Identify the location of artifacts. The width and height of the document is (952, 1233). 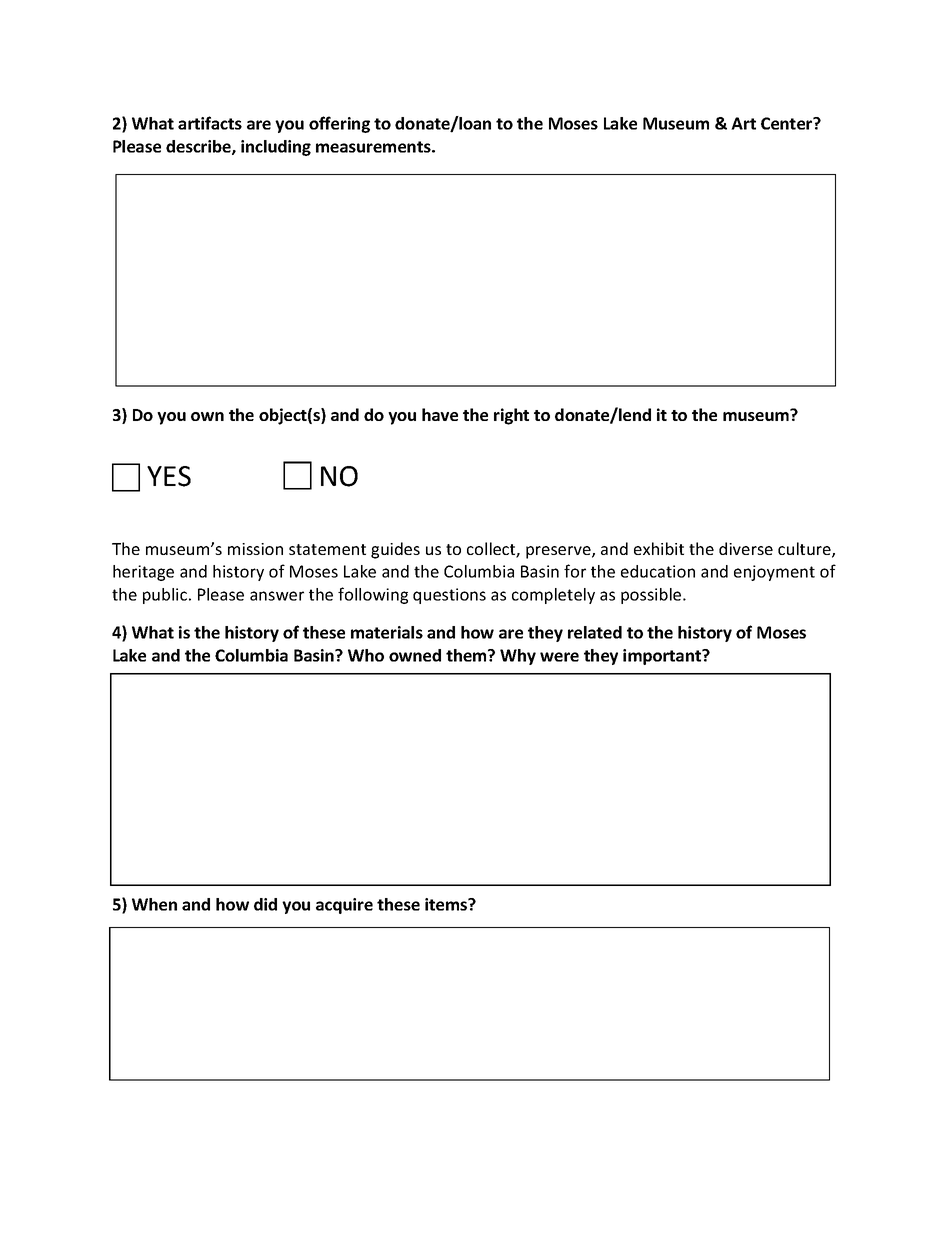
(210, 123).
